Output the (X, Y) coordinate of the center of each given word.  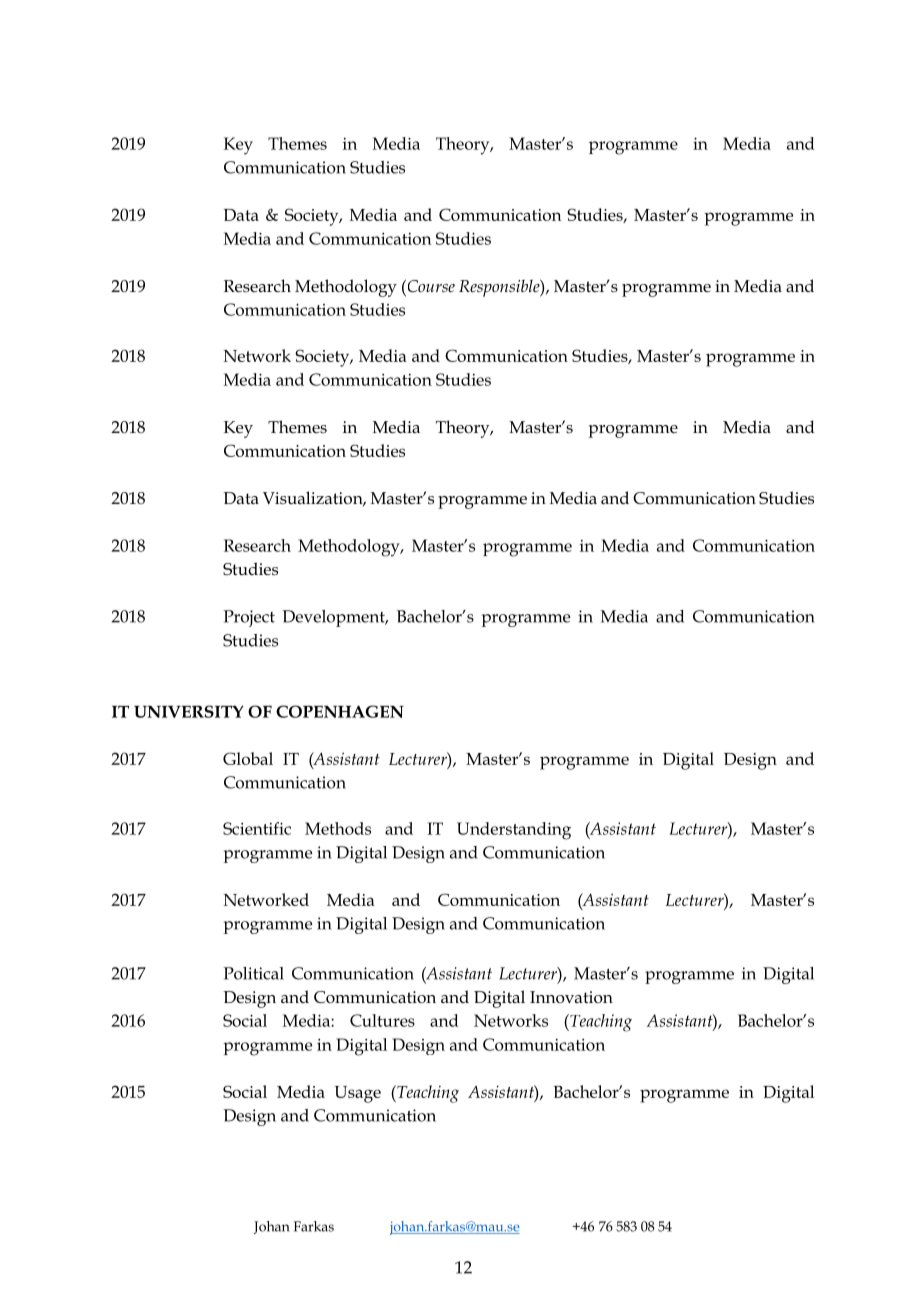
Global (248, 758)
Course (430, 286)
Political (253, 973)
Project (249, 618)
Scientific (257, 828)
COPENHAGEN (340, 711)
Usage (358, 1094)
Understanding (514, 831)
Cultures (382, 1020)
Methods (338, 828)
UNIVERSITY (188, 711)
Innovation (571, 997)
